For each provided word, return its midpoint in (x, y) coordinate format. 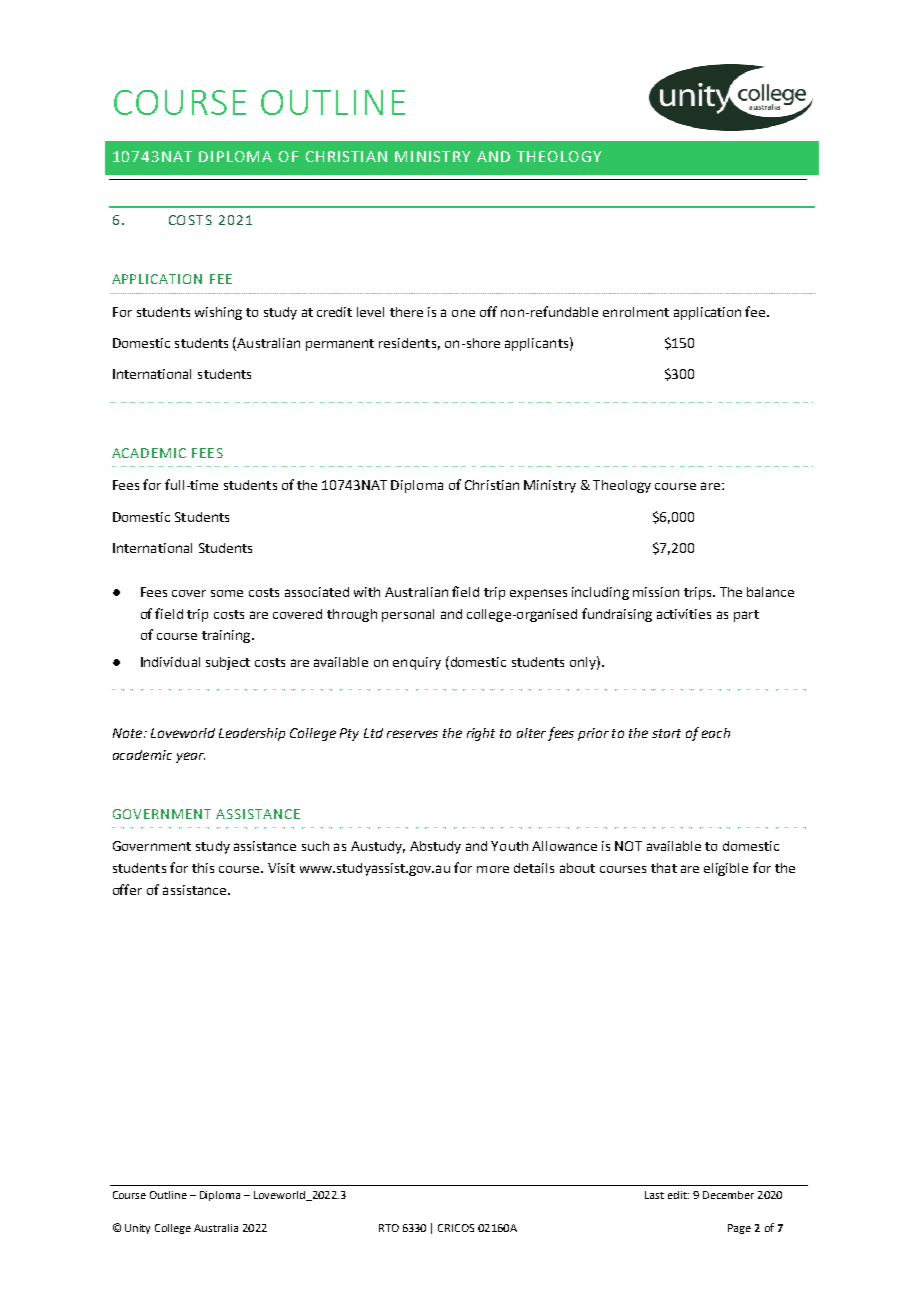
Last (654, 1195)
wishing (218, 313)
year (190, 757)
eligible (726, 869)
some (227, 593)
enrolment (636, 312)
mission (656, 592)
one (463, 313)
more (493, 869)
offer (127, 889)
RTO (389, 1228)
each (716, 733)
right (481, 734)
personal (408, 615)
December (728, 1195)
